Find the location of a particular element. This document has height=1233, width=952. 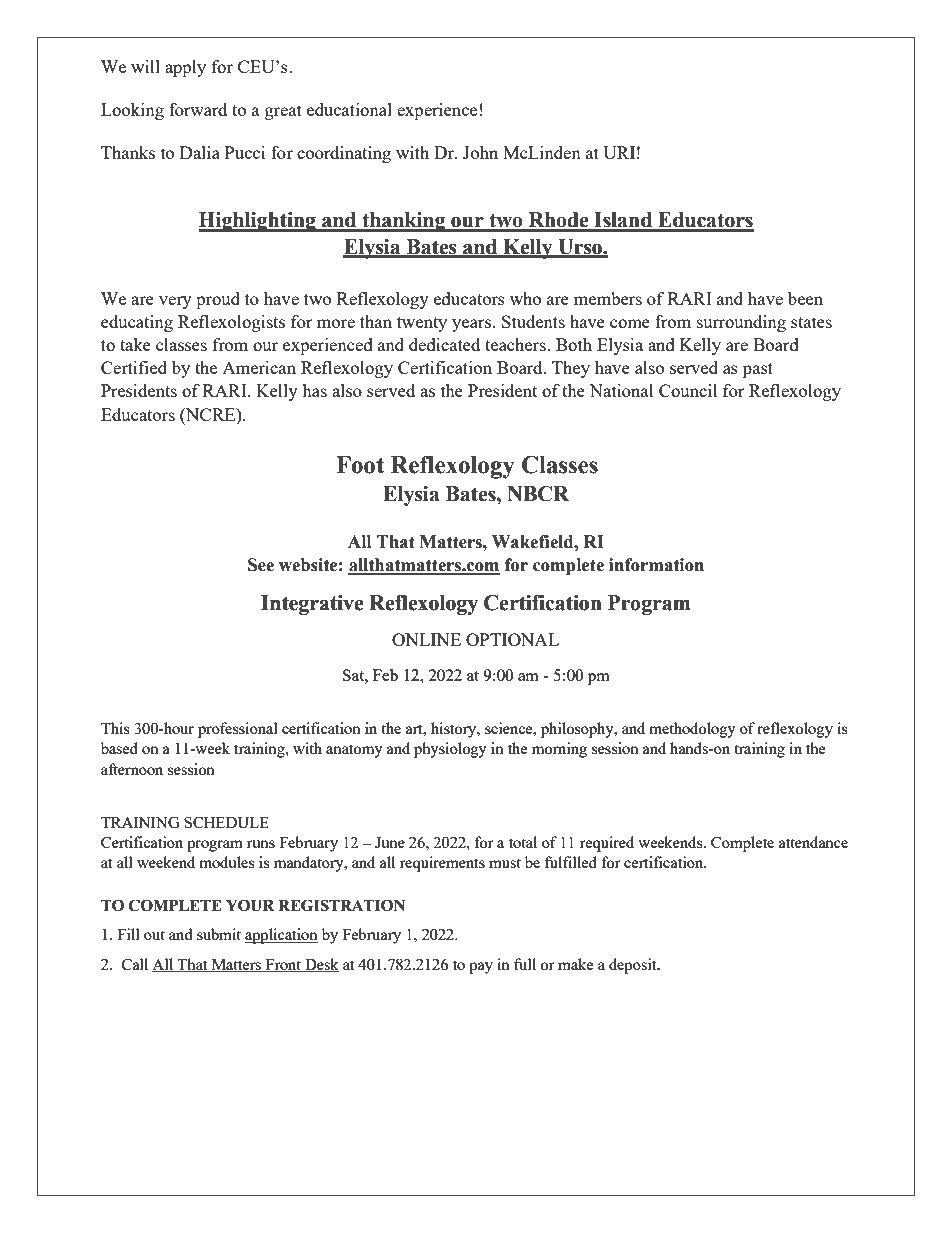

past is located at coordinates (758, 370).
